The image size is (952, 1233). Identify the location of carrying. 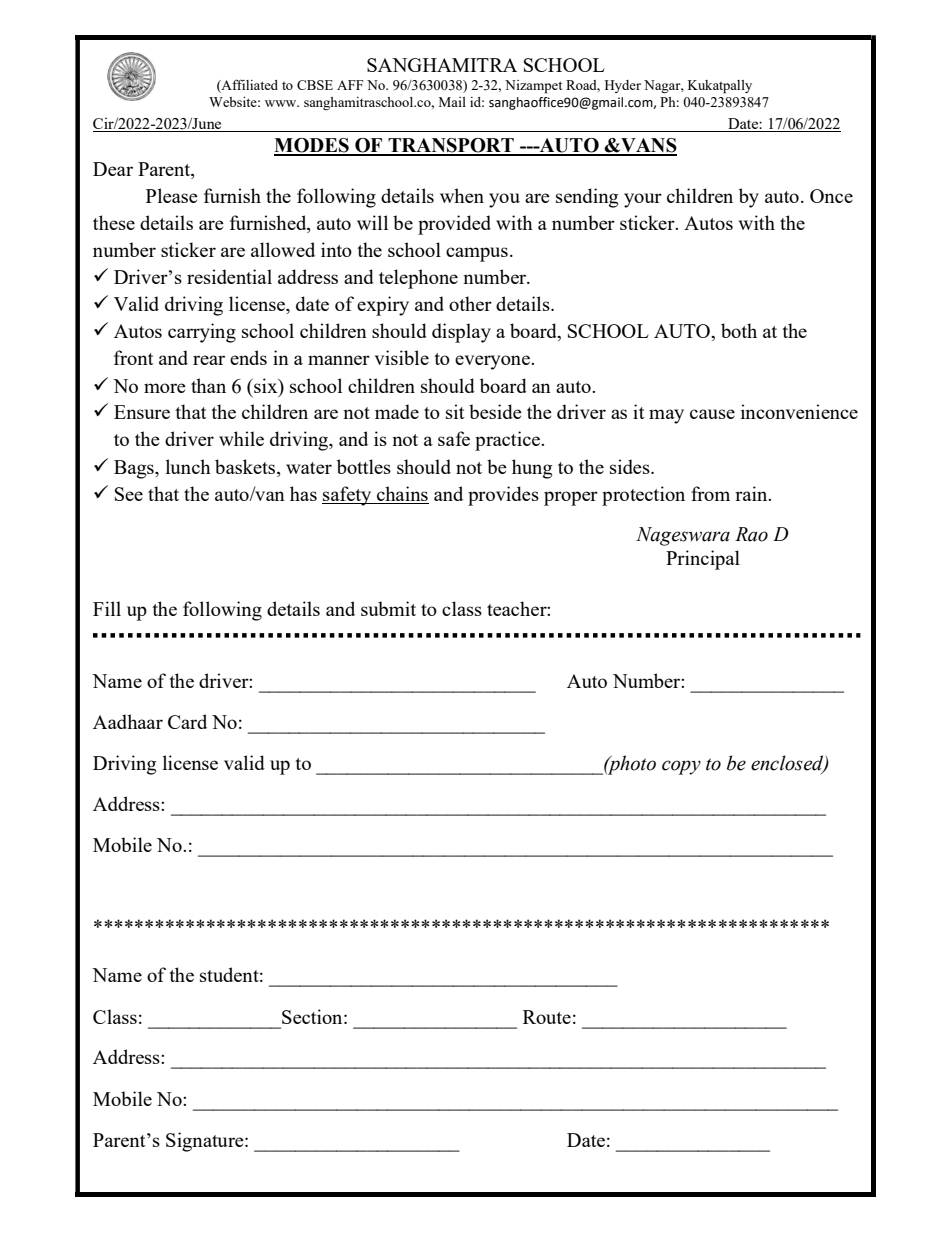
(202, 333).
